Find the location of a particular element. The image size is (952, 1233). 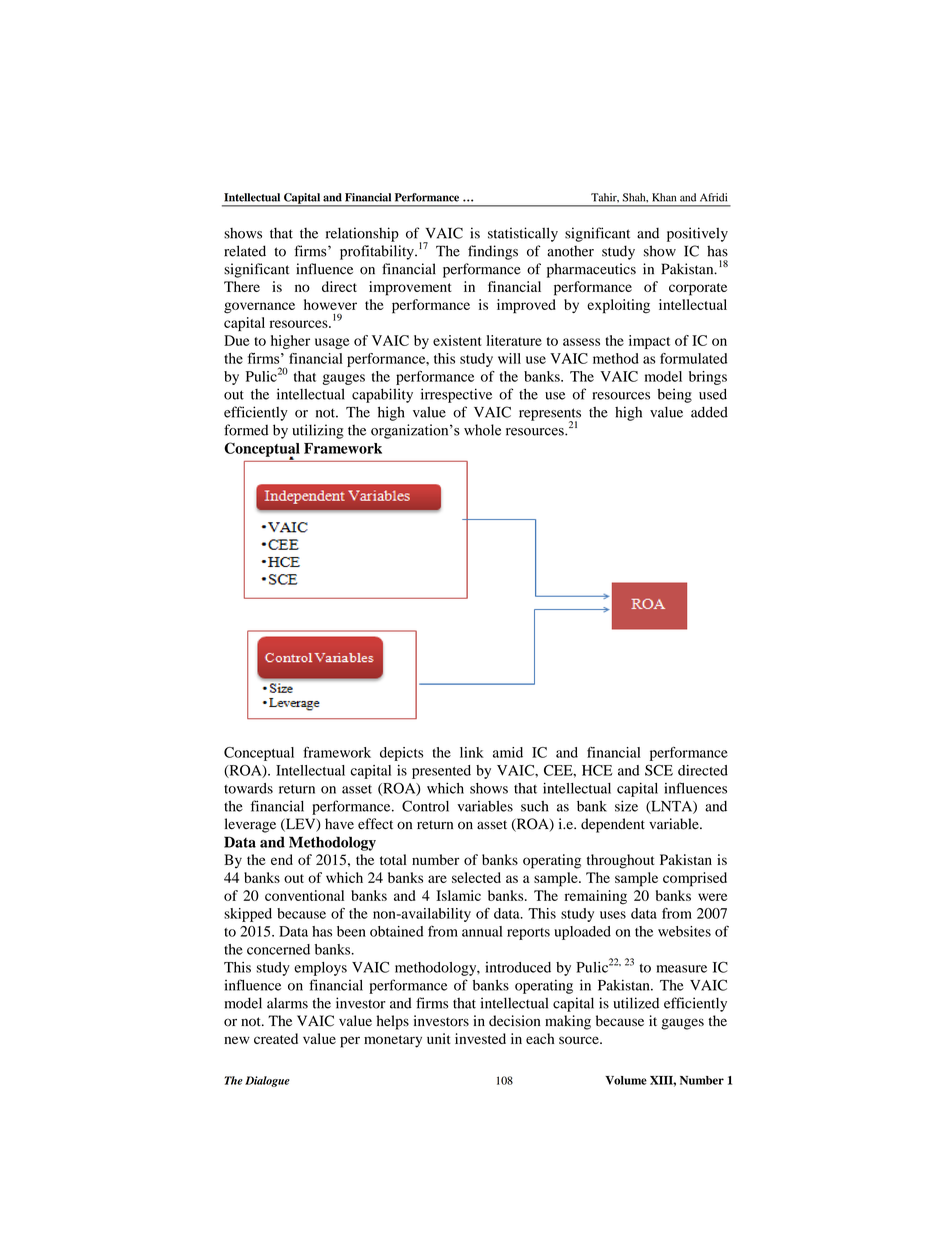

SCE is located at coordinates (659, 770).
